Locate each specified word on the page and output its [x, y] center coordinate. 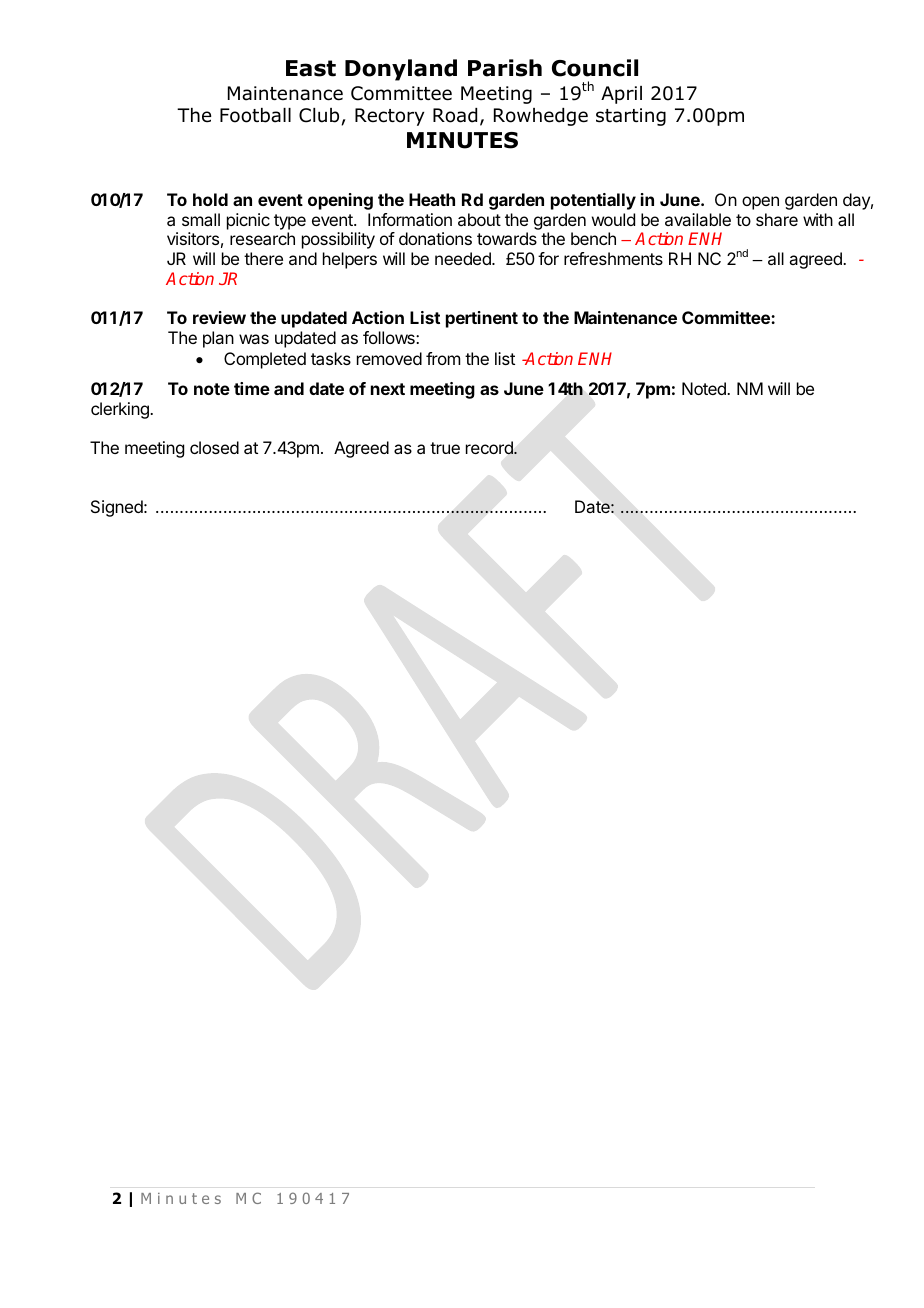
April [621, 95]
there [263, 258]
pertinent [482, 319]
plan [218, 339]
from [443, 358]
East [311, 68]
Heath [432, 199]
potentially [593, 201]
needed [464, 258]
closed [214, 447]
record [490, 448]
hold [210, 199]
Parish [505, 68]
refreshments [613, 258]
